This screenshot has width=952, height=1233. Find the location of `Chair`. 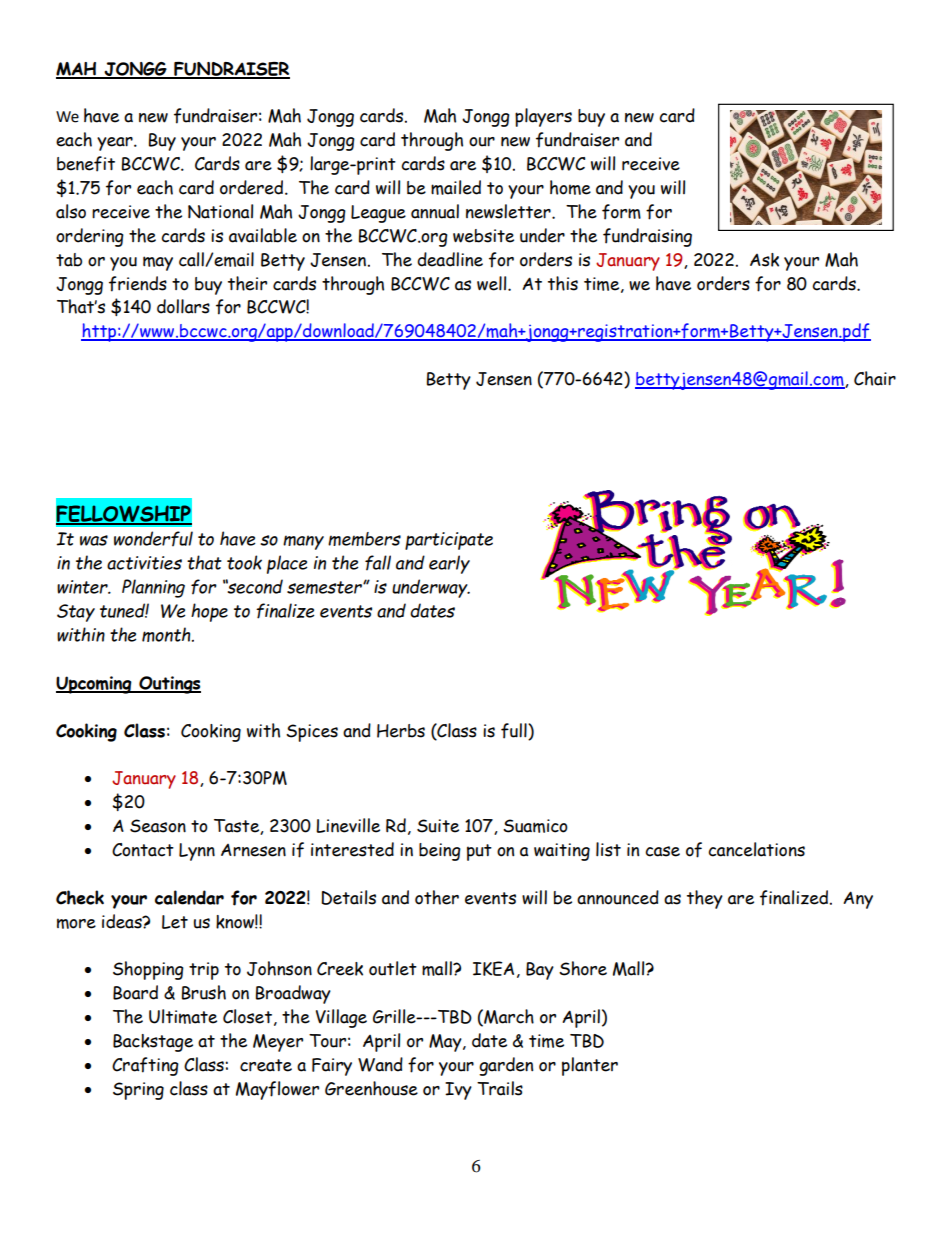

Chair is located at coordinates (875, 378).
